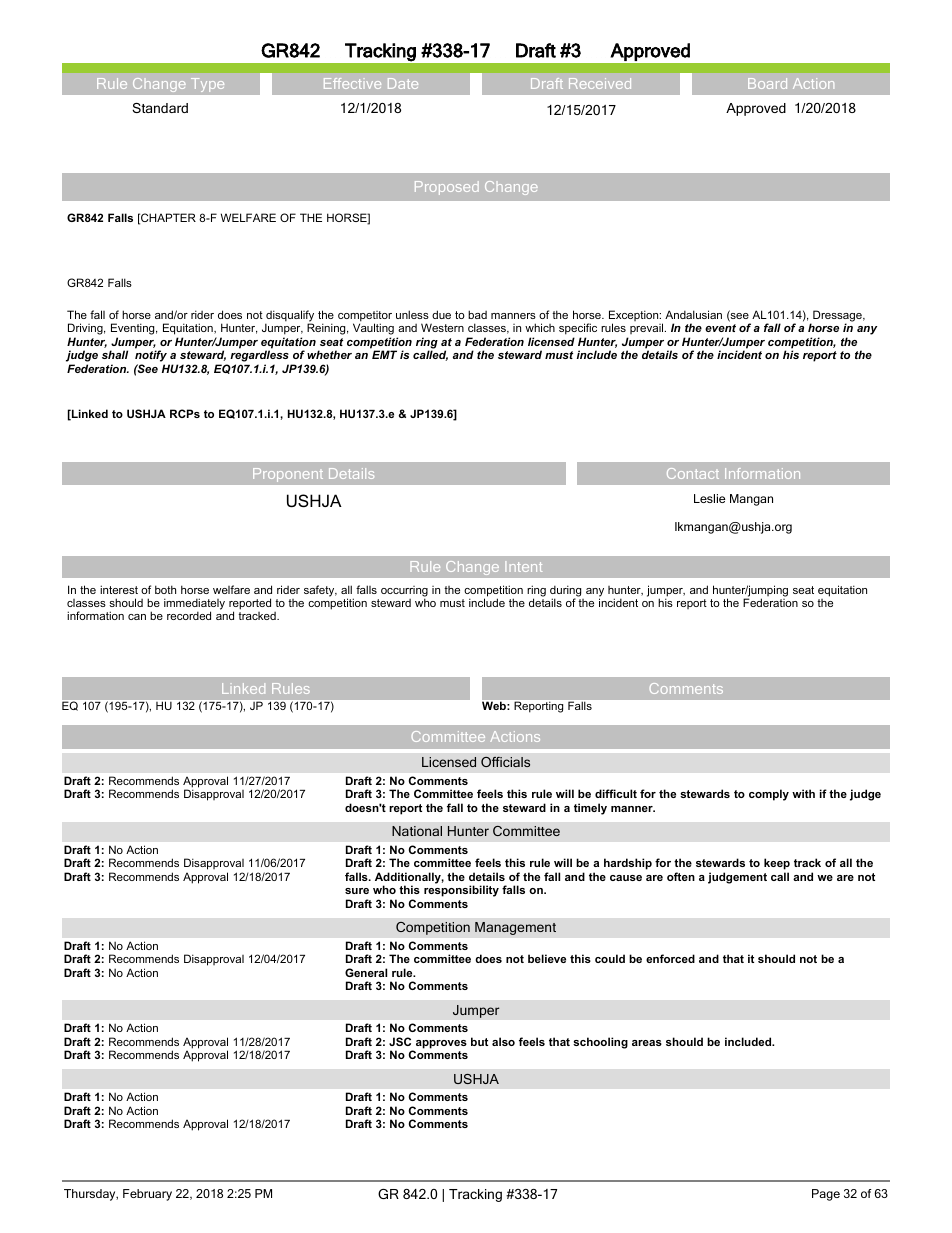 The image size is (952, 1233). What do you see at coordinates (523, 566) in the screenshot?
I see `Intent` at bounding box center [523, 566].
